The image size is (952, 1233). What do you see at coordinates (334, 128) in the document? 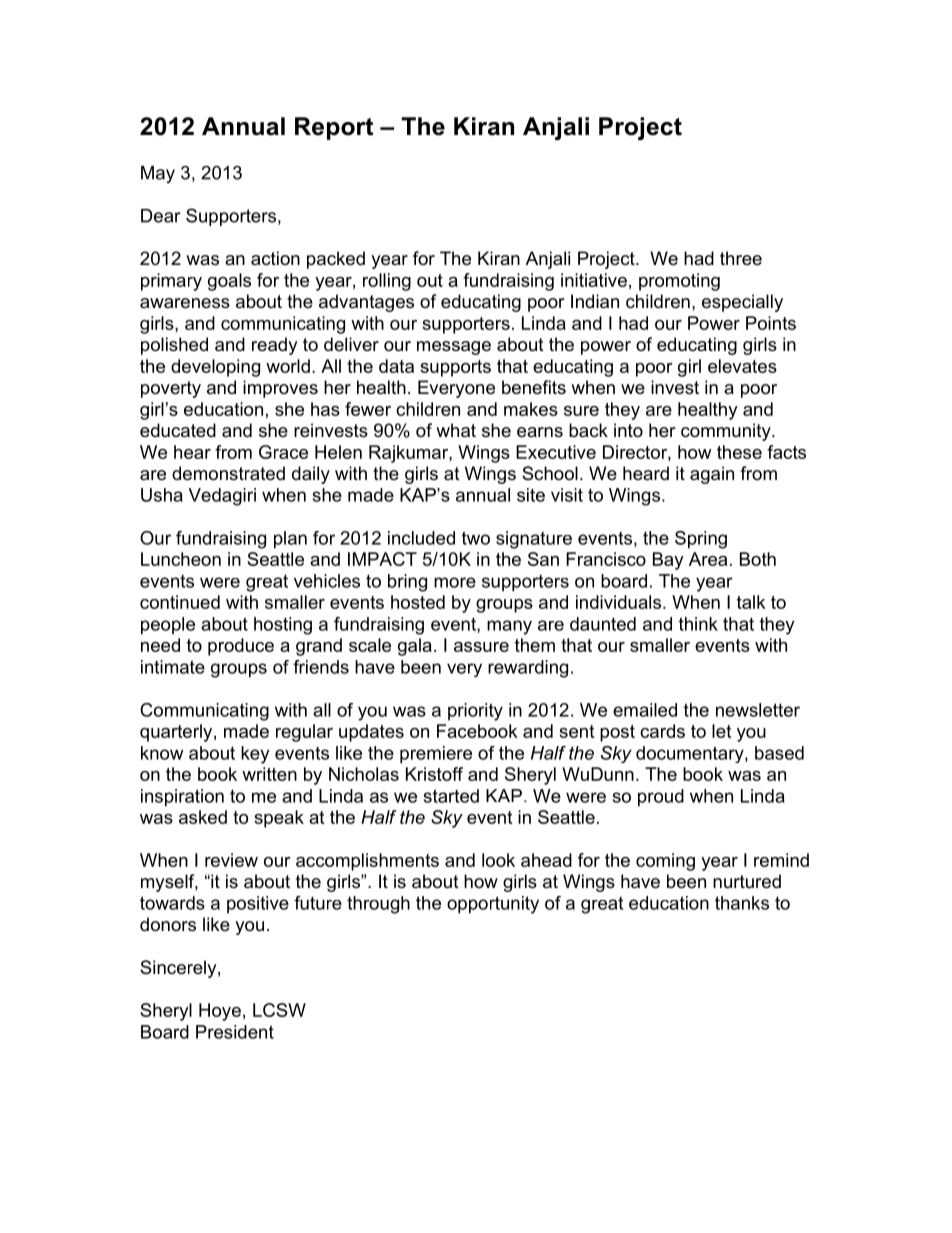
I see `Report` at bounding box center [334, 128].
